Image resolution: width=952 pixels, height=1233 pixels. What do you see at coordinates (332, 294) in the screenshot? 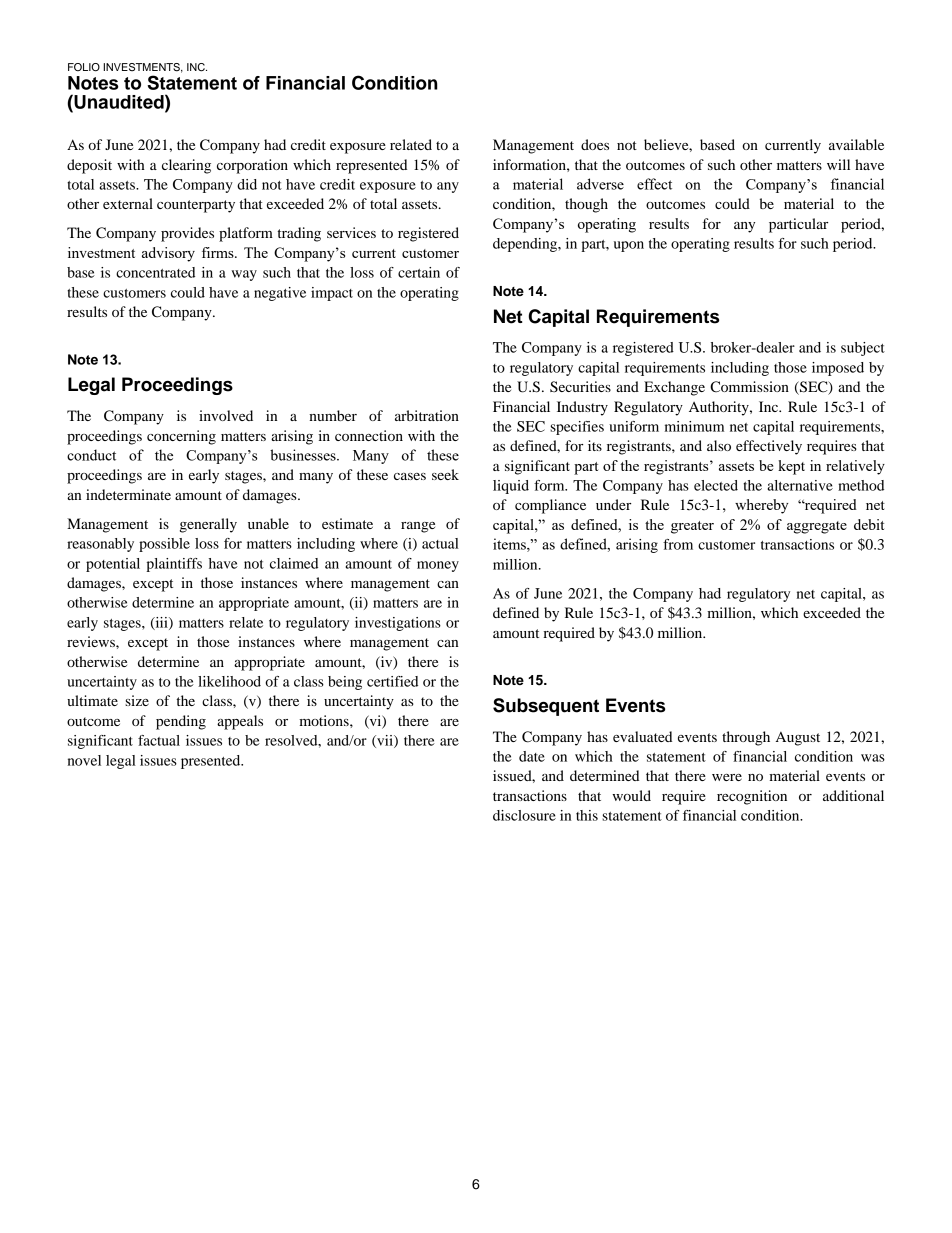
I see `impact` at bounding box center [332, 294].
